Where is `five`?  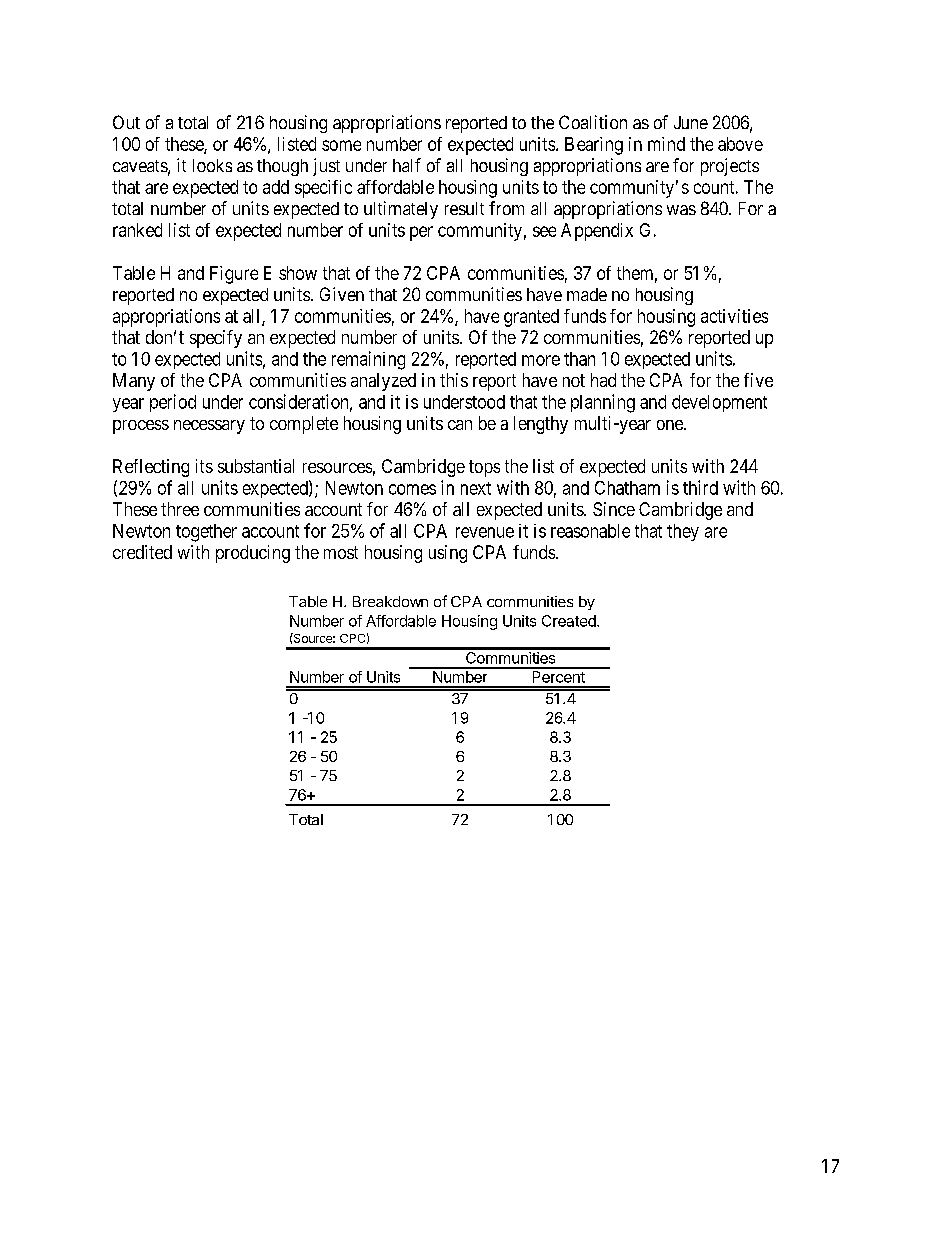 five is located at coordinates (758, 380).
